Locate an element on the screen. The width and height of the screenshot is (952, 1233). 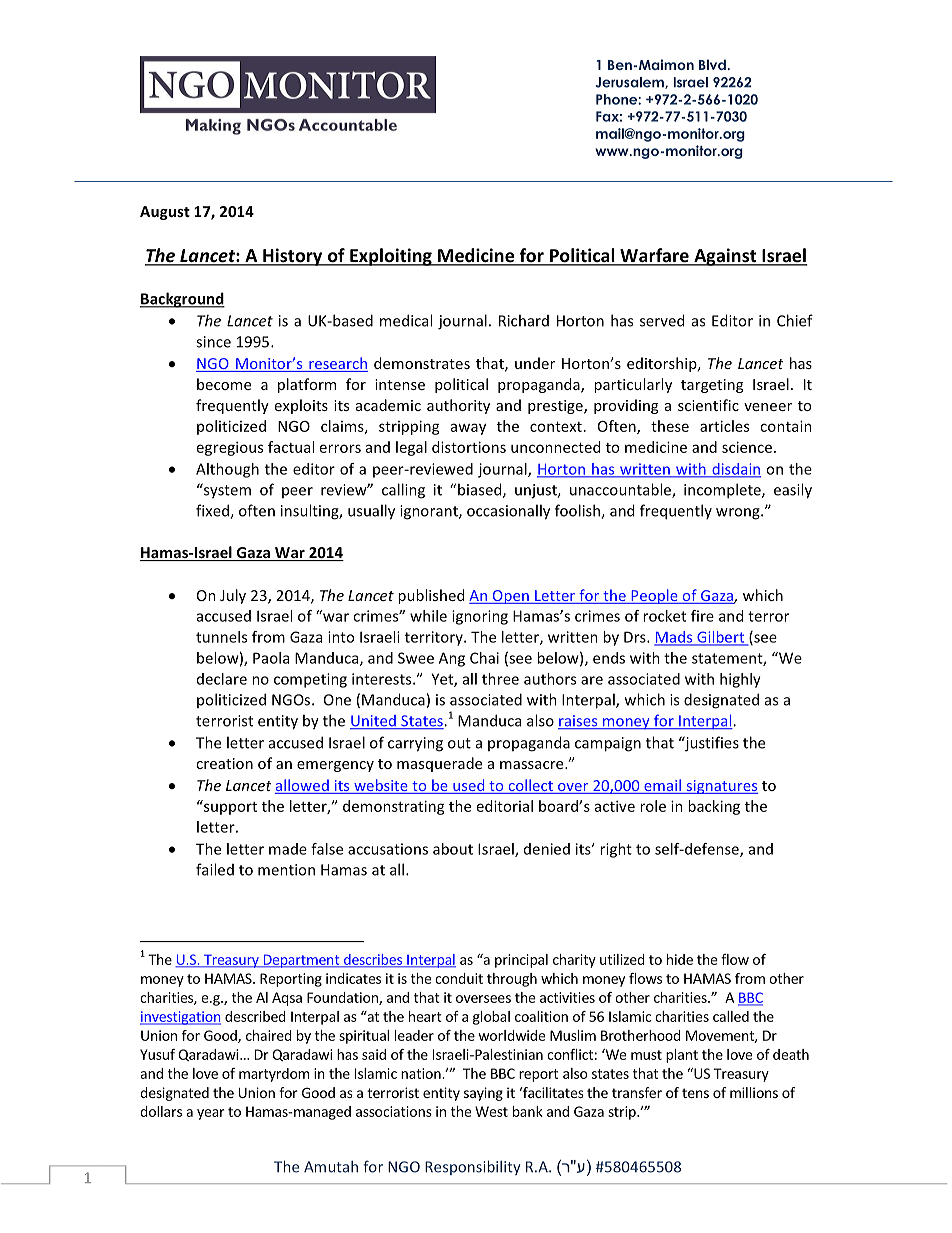
support is located at coordinates (229, 807).
